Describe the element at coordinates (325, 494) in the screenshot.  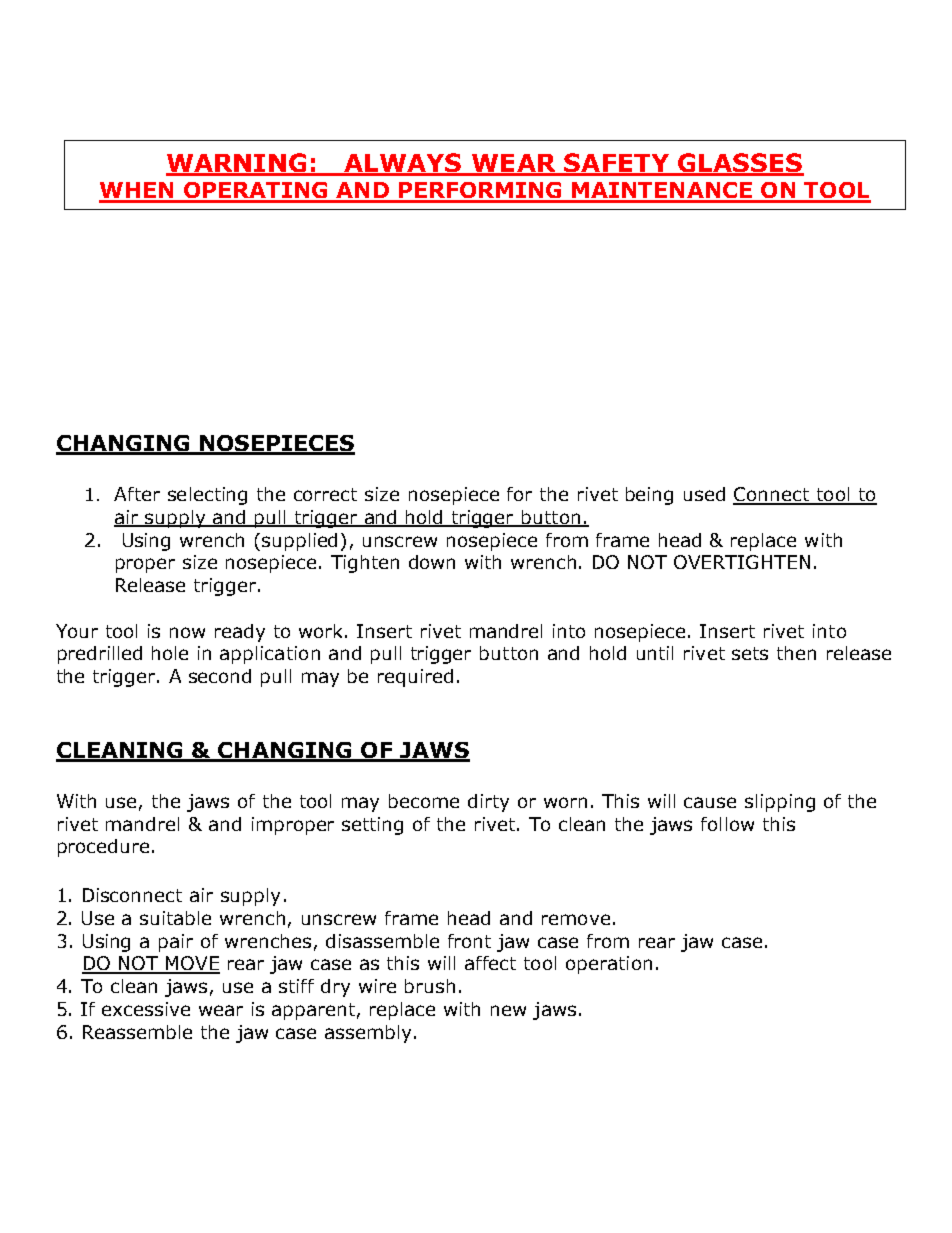
I see `correct` at that location.
